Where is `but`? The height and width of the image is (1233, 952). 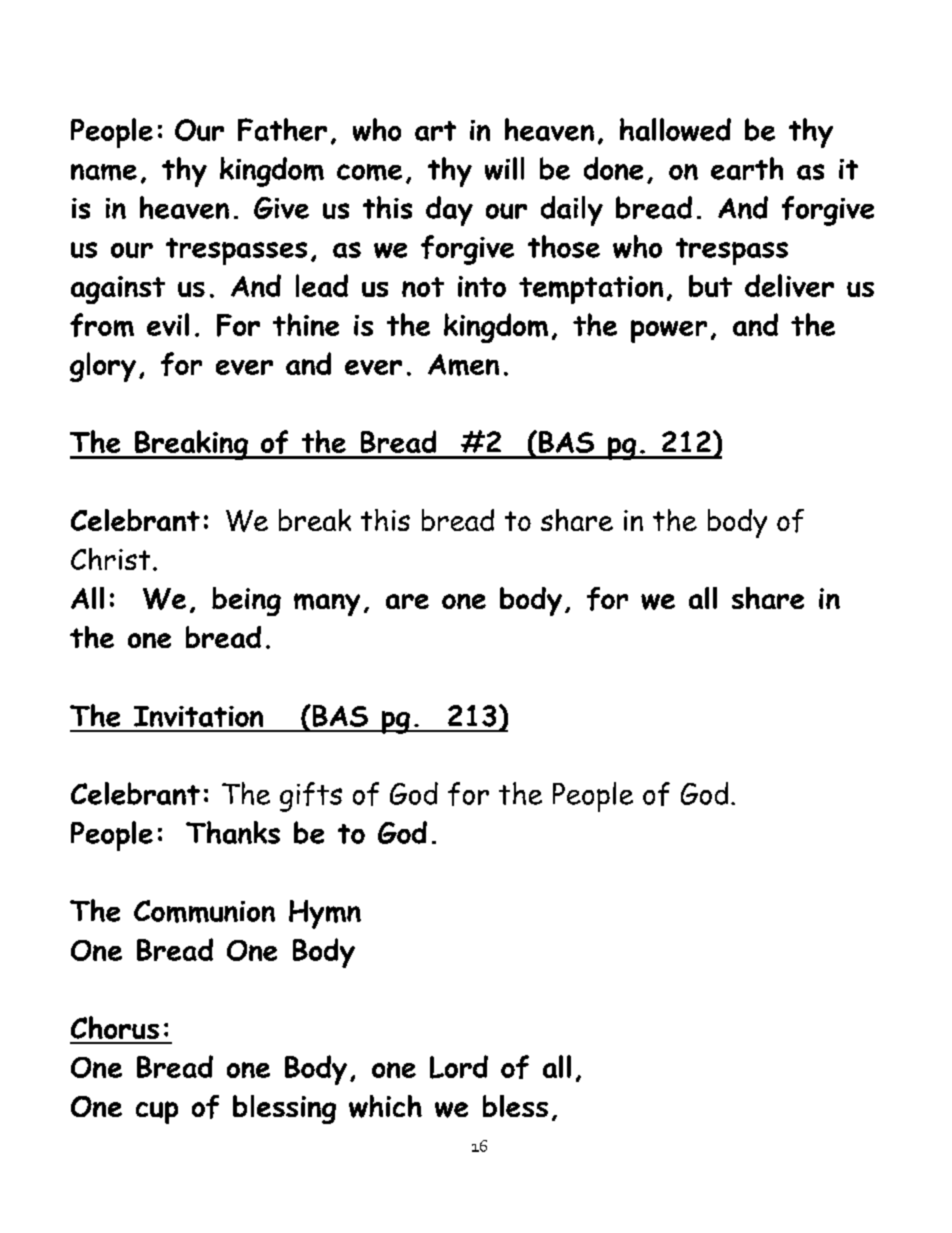 but is located at coordinates (710, 286).
